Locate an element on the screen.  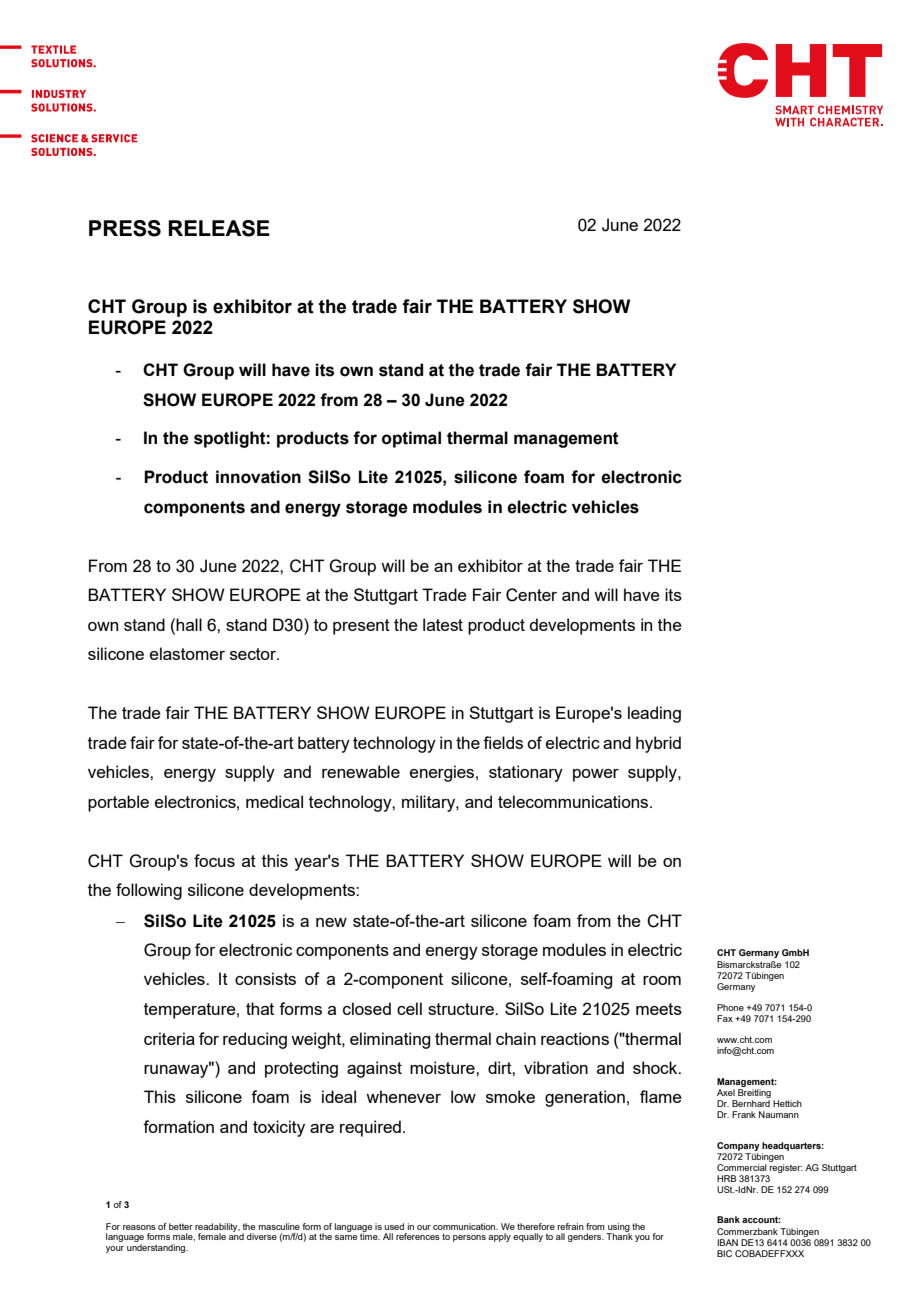
better is located at coordinates (181, 1226).
